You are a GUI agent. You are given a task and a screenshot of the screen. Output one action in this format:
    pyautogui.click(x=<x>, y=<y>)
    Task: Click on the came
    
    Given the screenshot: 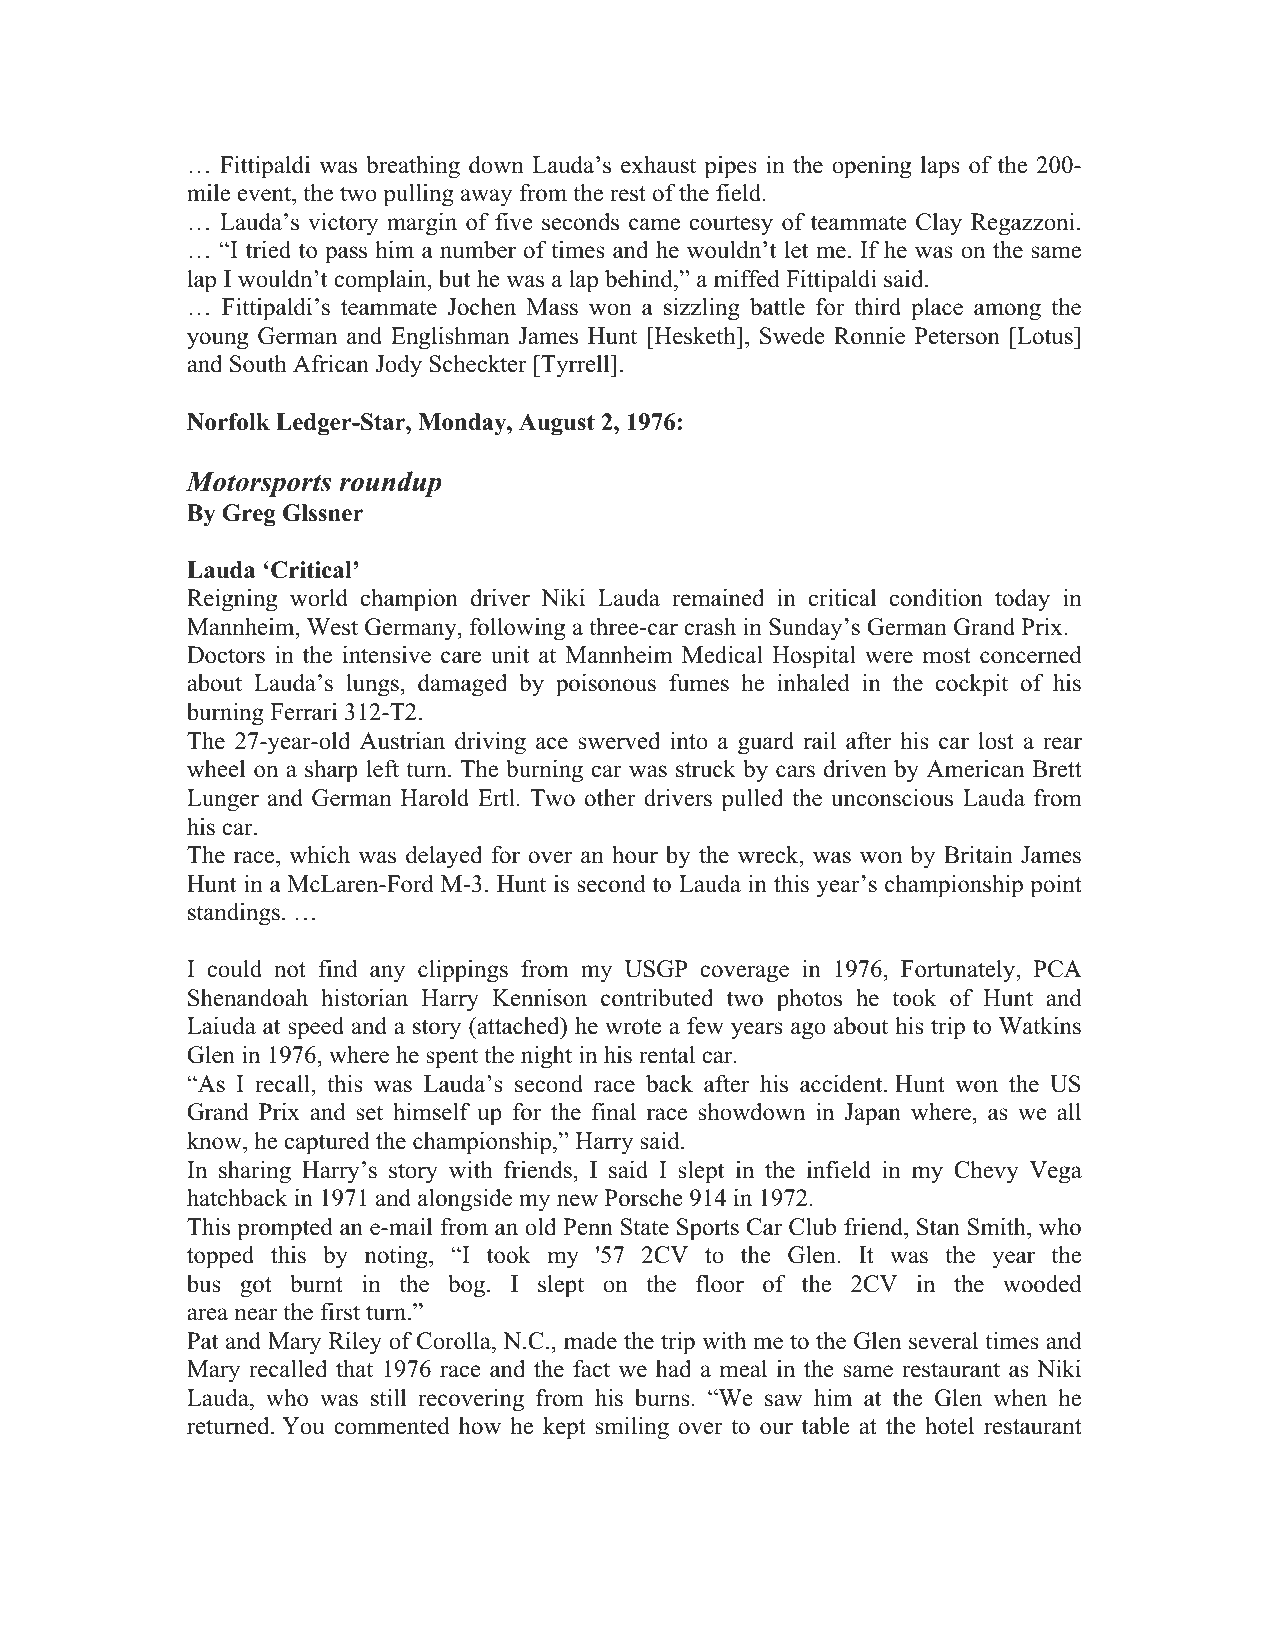 What is the action you would take?
    pyautogui.click(x=654, y=224)
